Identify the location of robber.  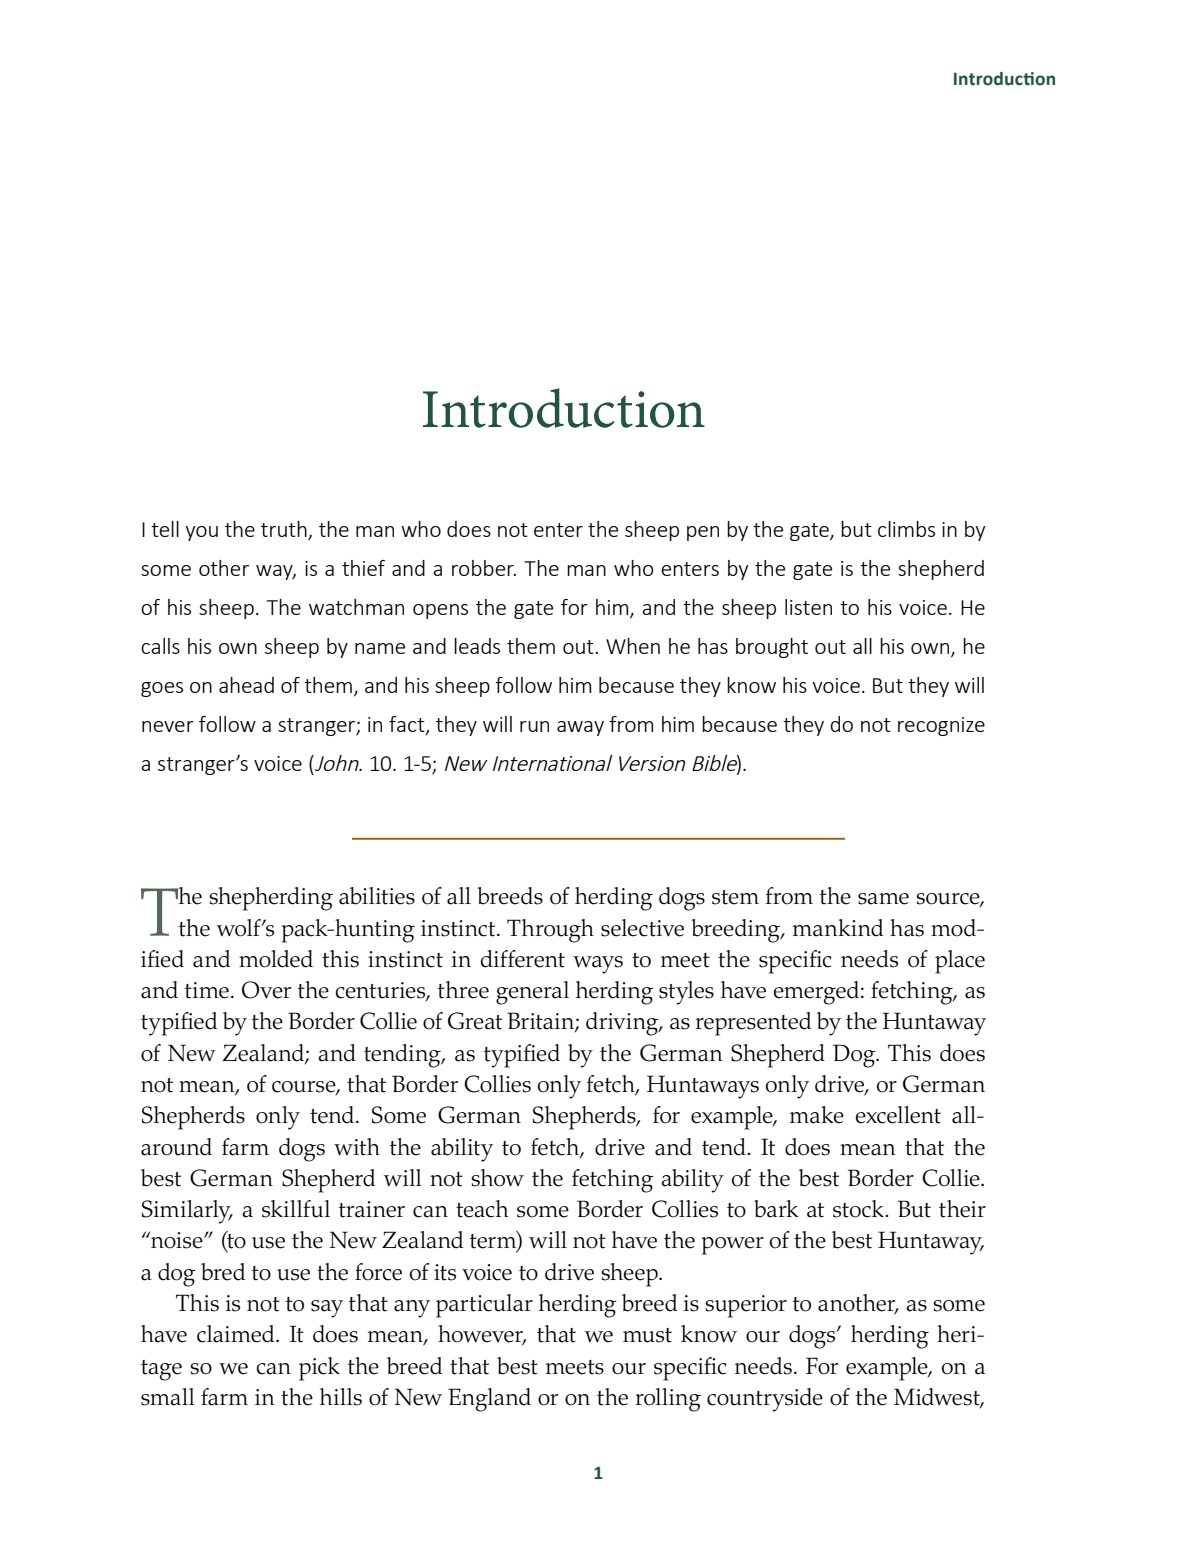
(484, 568).
